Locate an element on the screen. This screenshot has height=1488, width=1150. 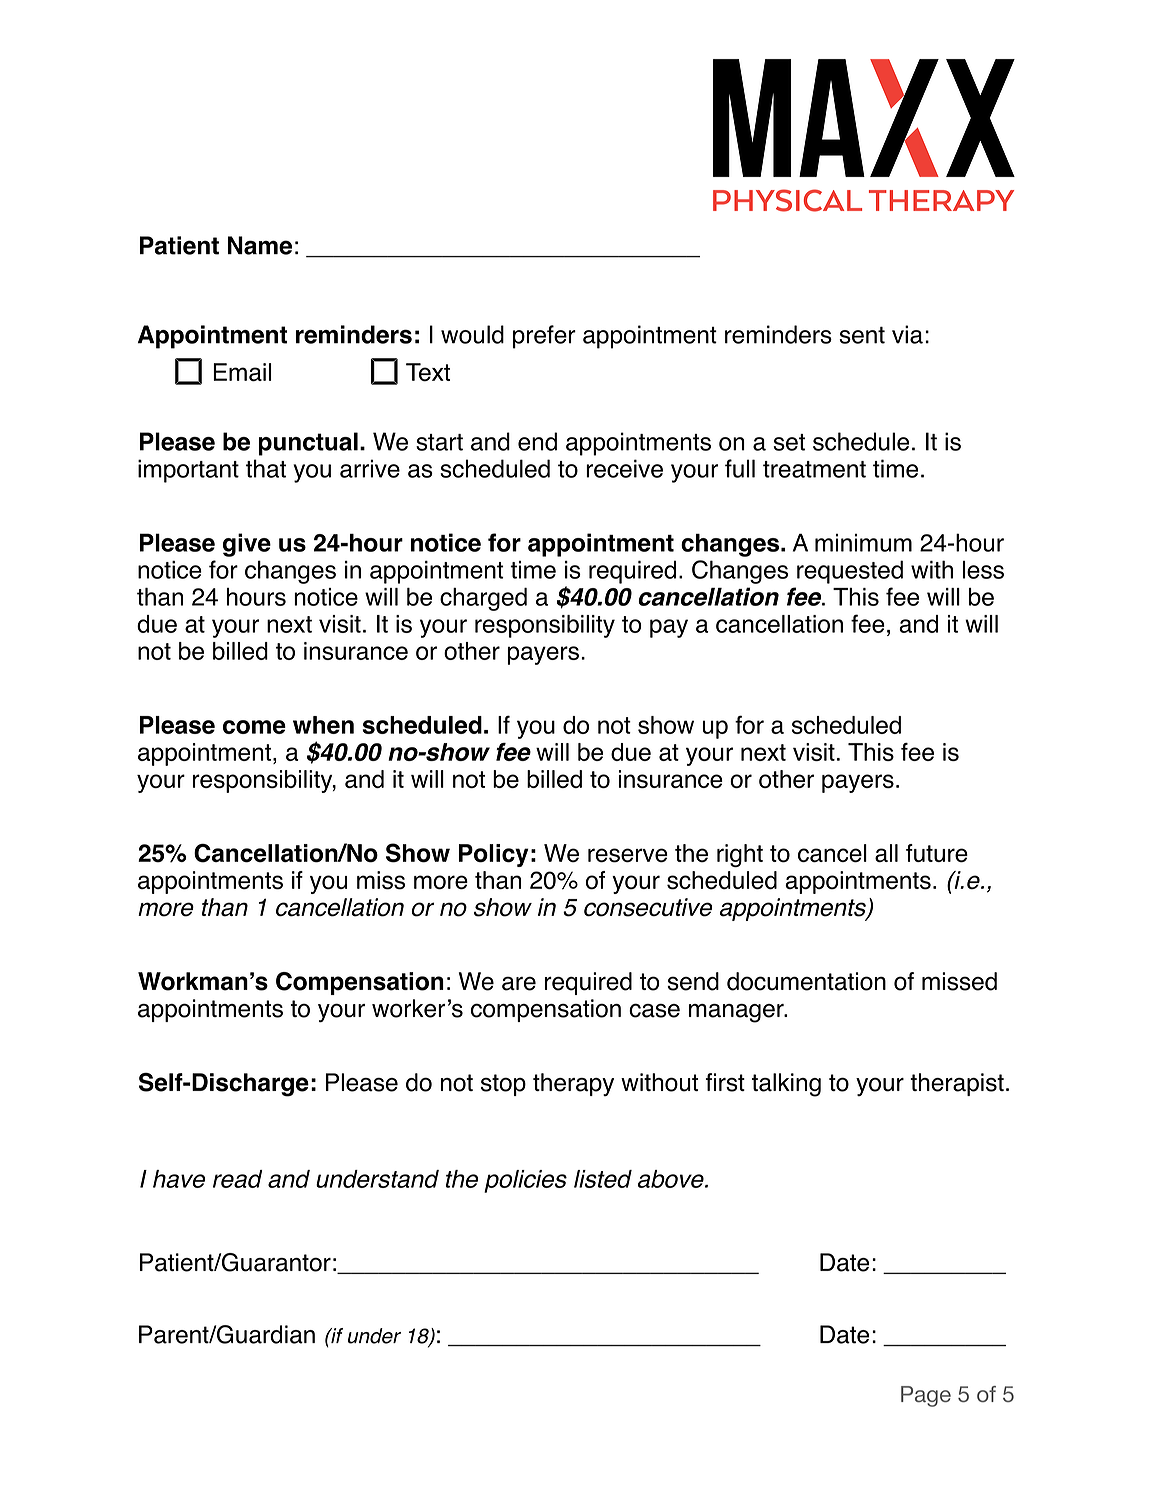
come is located at coordinates (254, 727).
